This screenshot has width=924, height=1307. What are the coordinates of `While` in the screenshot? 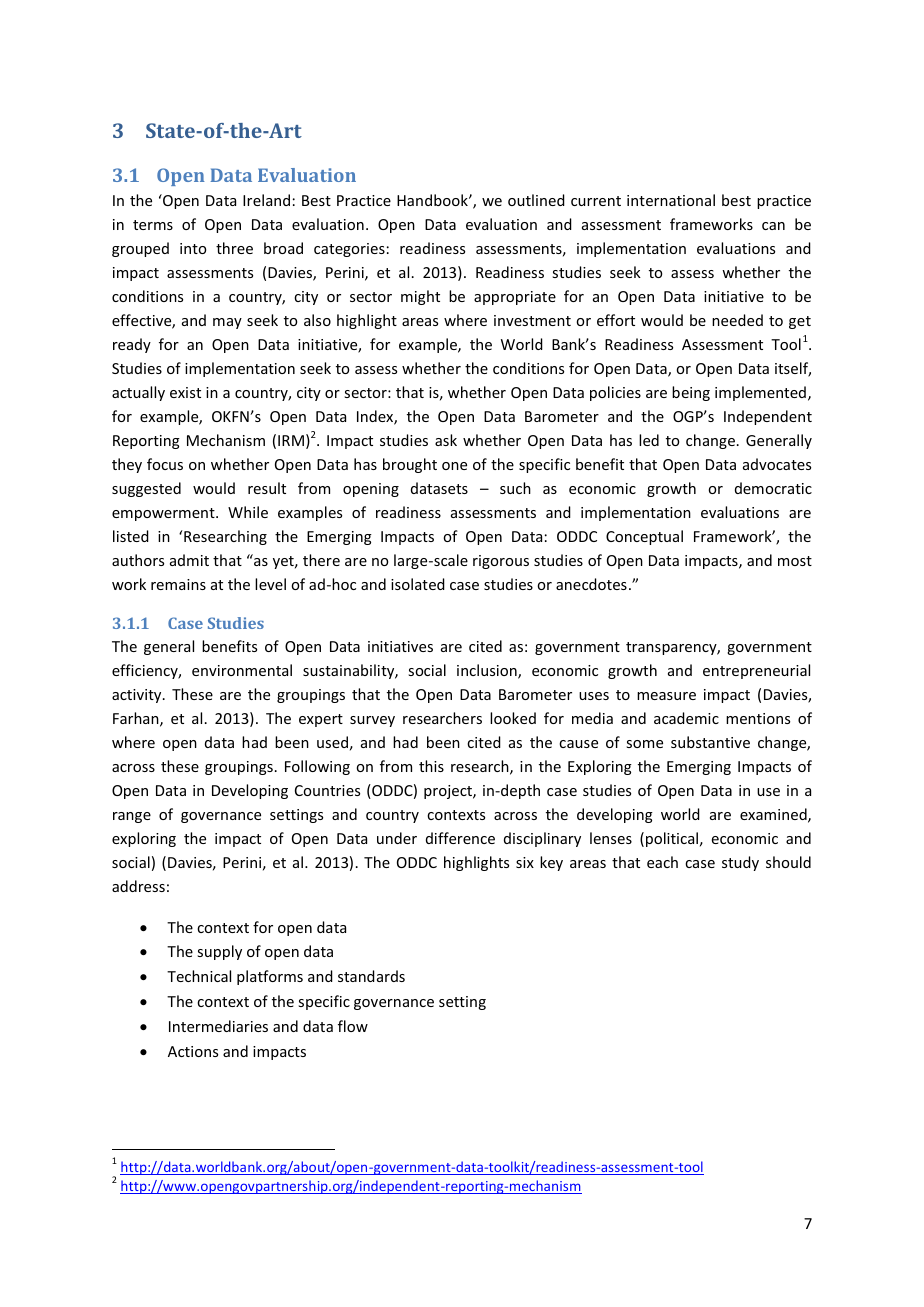 It's located at (248, 512).
